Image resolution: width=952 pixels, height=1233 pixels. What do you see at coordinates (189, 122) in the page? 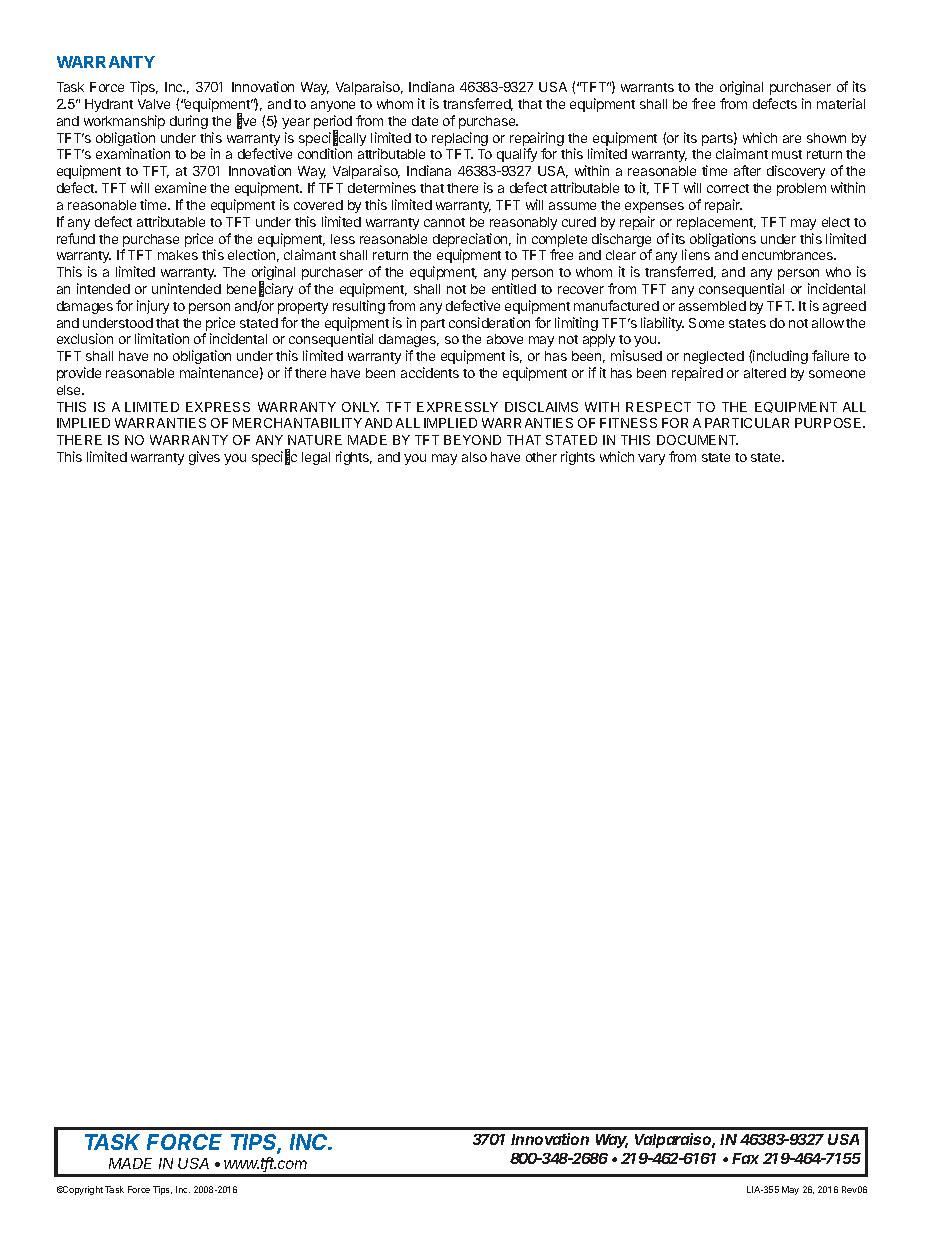
I see `during` at bounding box center [189, 122].
